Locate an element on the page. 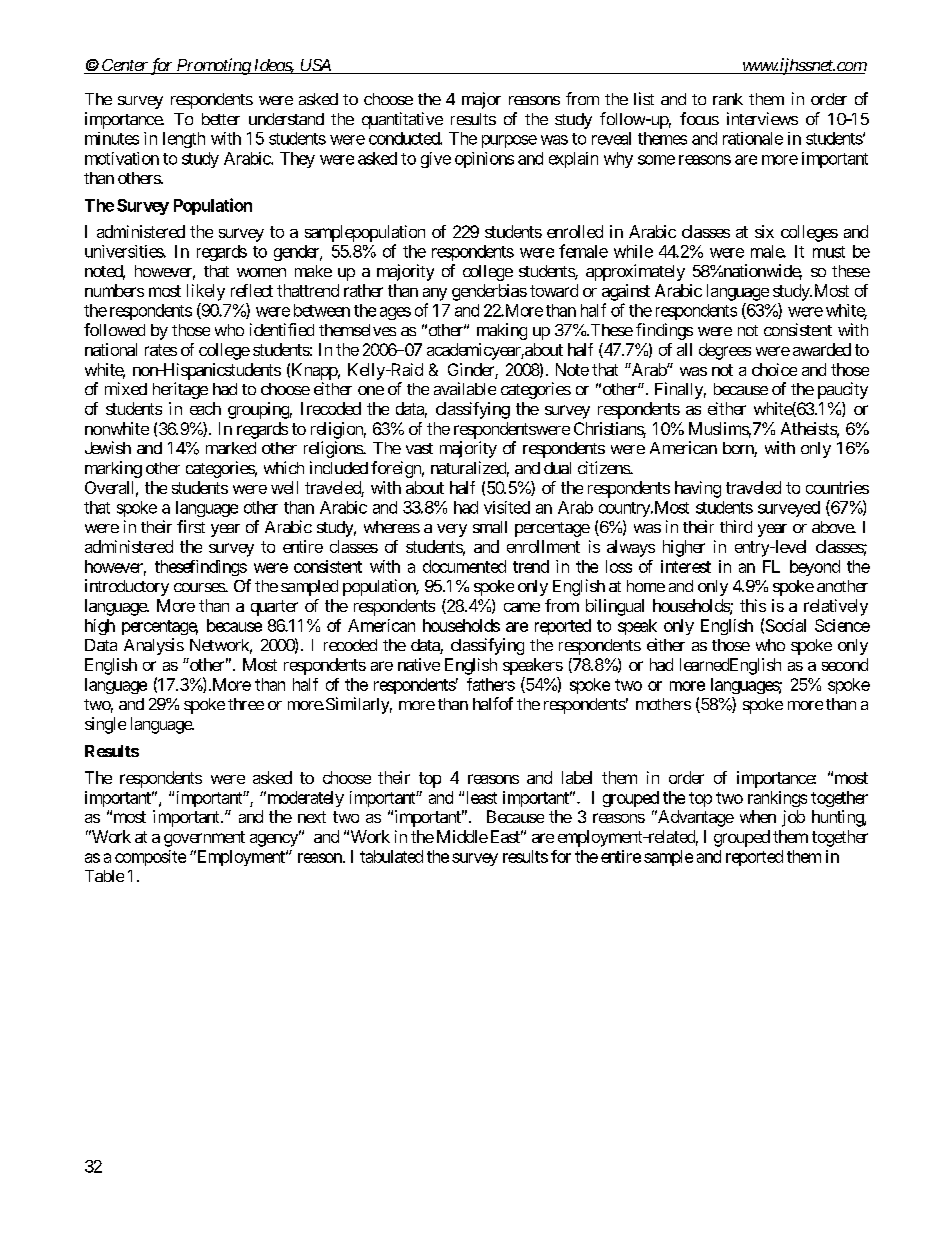  came is located at coordinates (522, 607).
